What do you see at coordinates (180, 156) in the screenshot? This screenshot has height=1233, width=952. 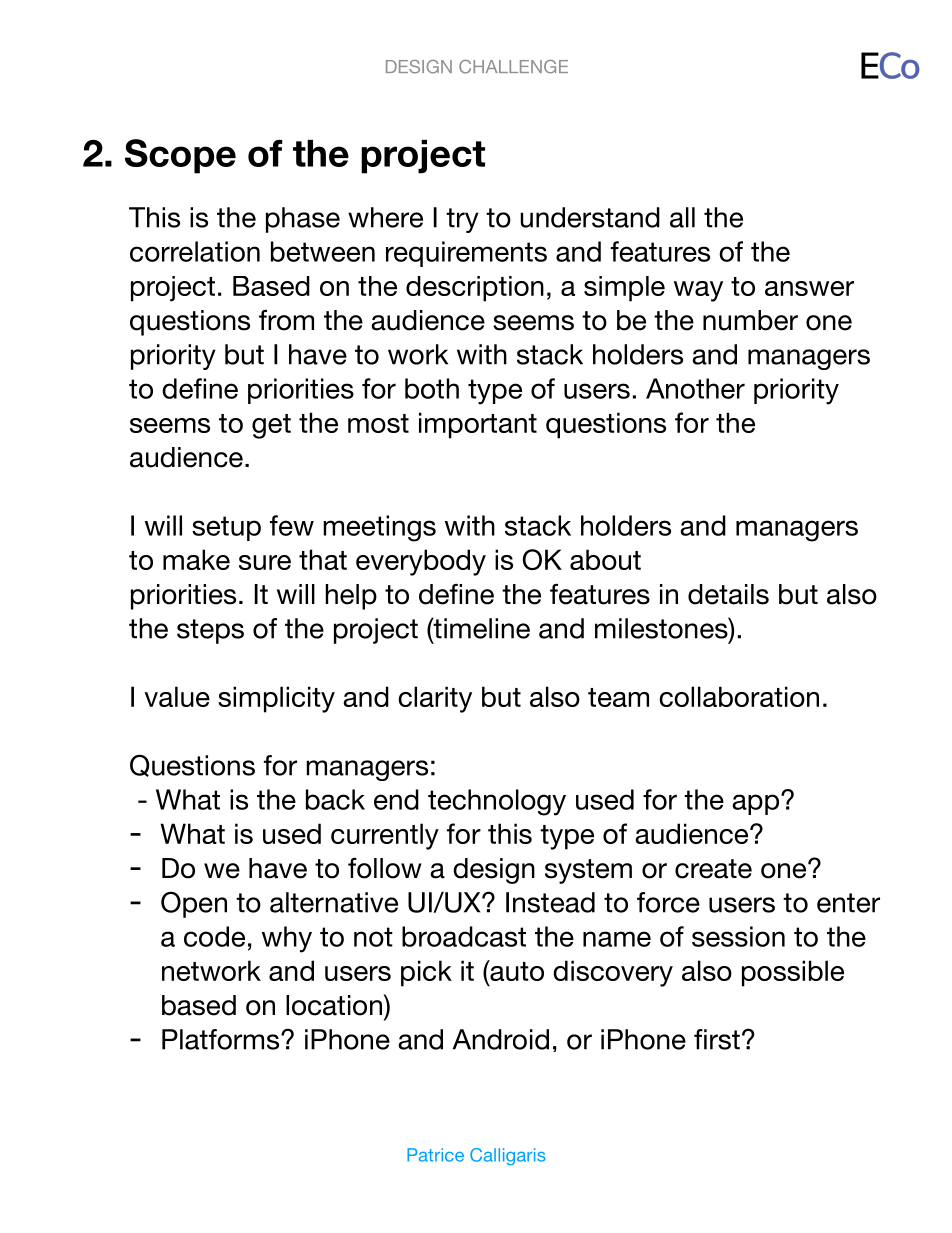 I see `Scope` at bounding box center [180, 156].
